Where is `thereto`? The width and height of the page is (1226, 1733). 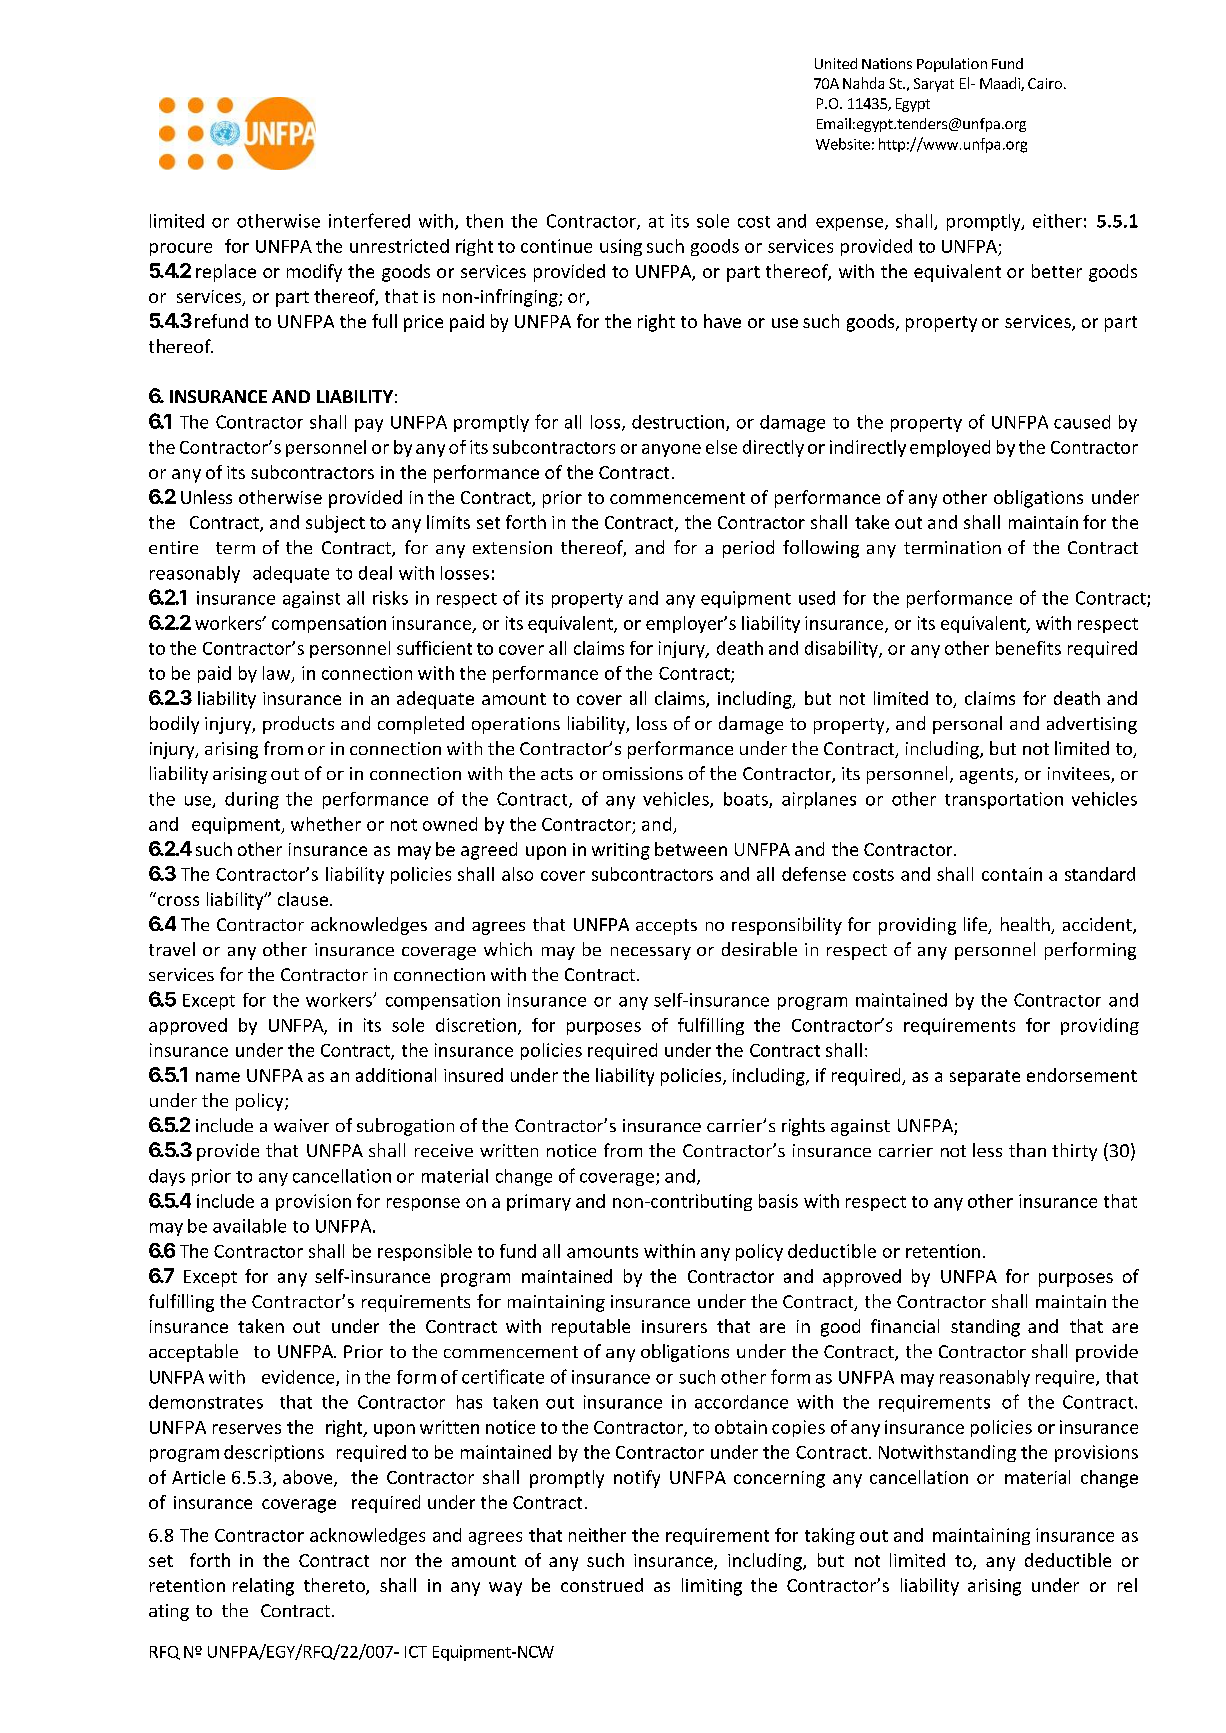 thereto is located at coordinates (335, 1586).
